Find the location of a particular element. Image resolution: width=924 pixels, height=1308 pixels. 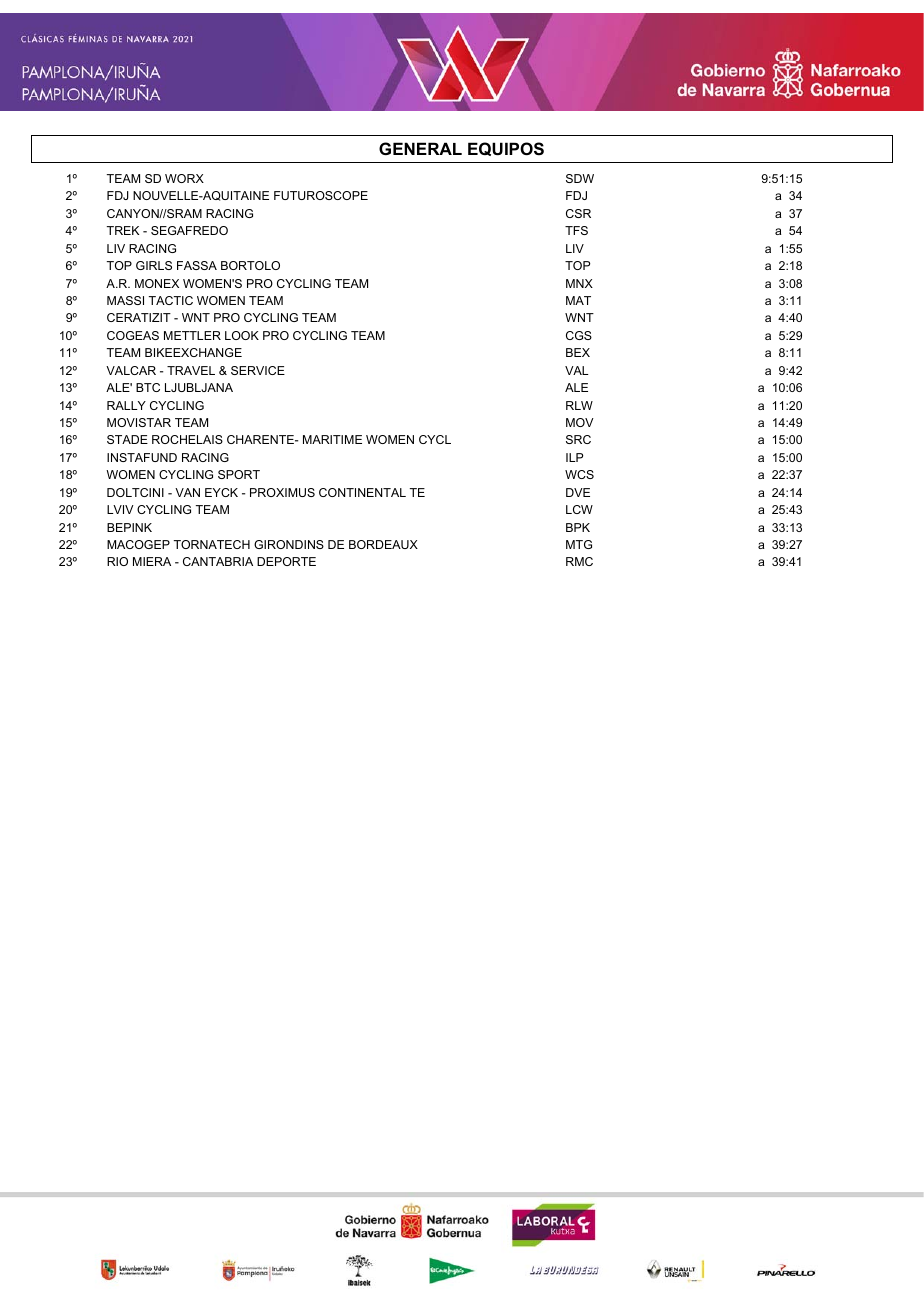

CSR is located at coordinates (578, 213).
